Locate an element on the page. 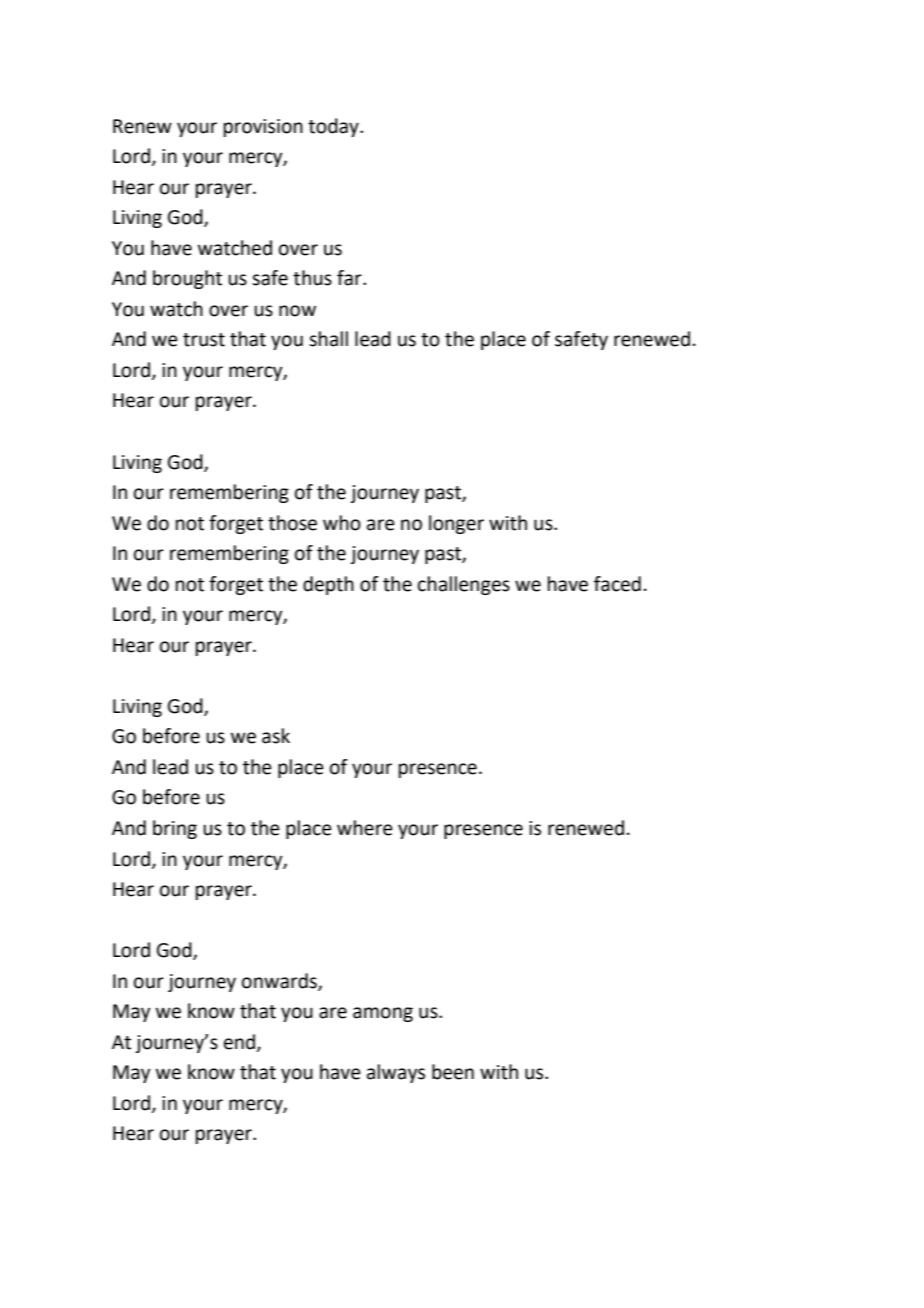 This document has height=1308, width=924. end is located at coordinates (241, 1042).
